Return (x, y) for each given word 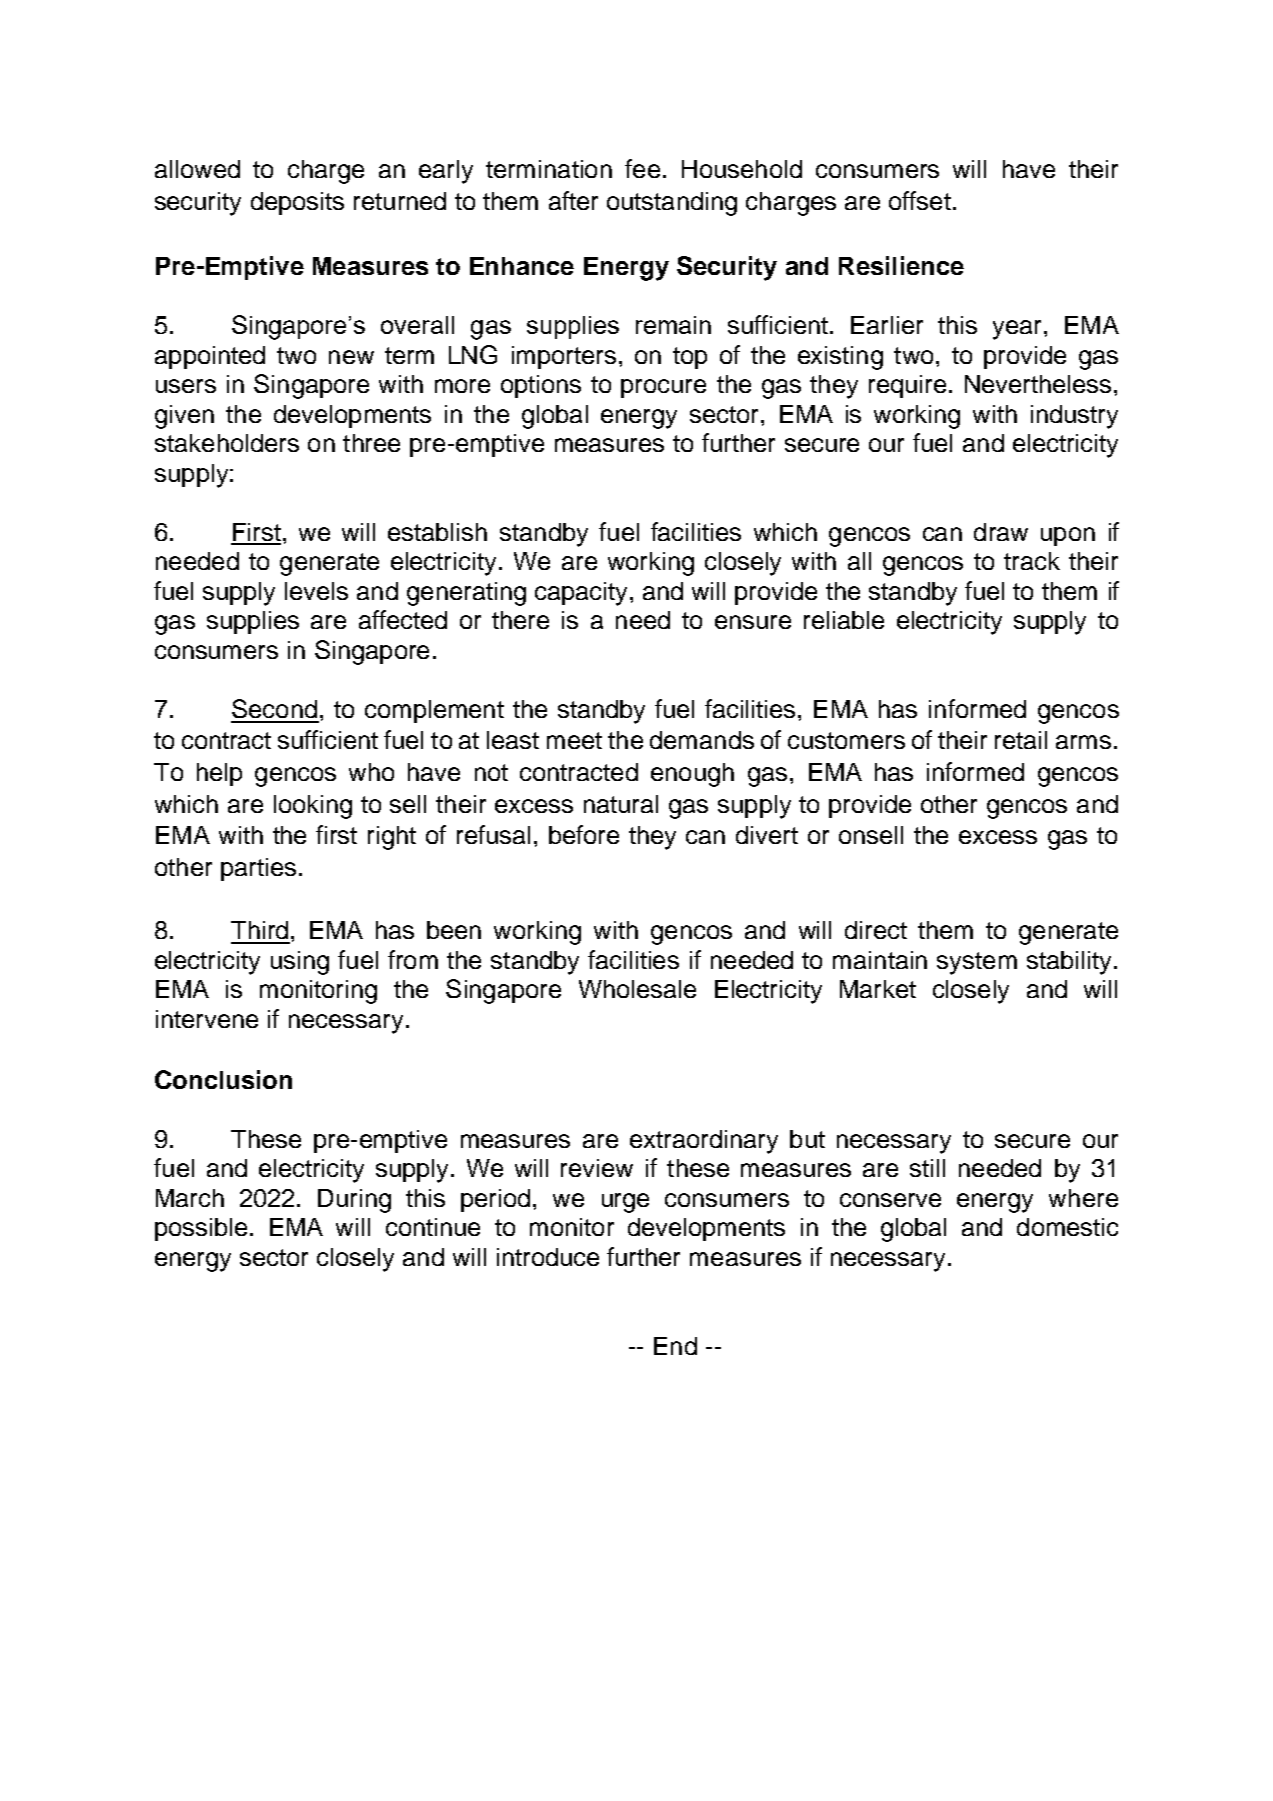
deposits (297, 203)
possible (201, 1229)
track (1032, 561)
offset (920, 200)
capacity (583, 594)
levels (316, 591)
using (300, 963)
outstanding (672, 204)
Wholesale (637, 989)
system (977, 963)
